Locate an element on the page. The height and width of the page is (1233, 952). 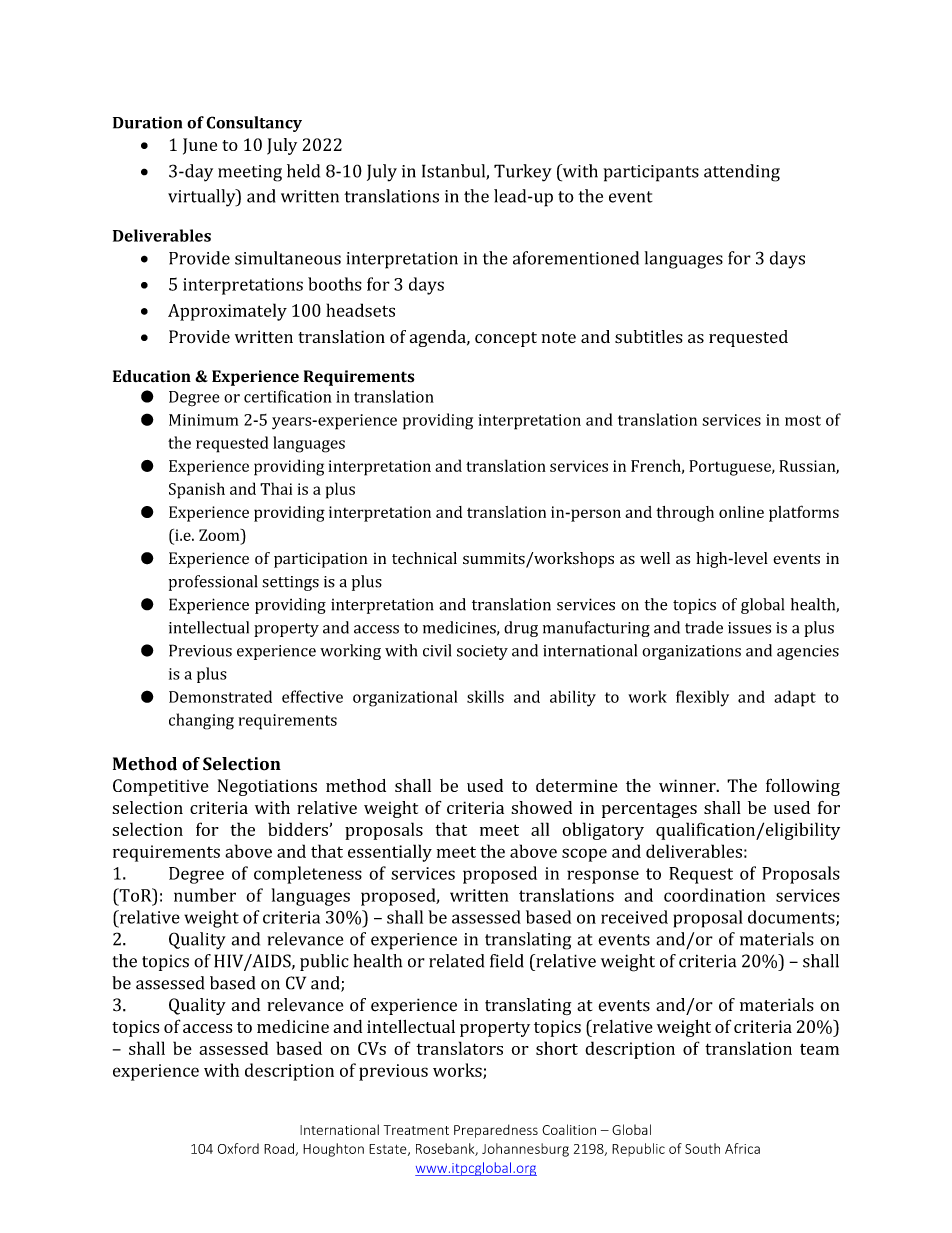
Oxford is located at coordinates (238, 1148).
